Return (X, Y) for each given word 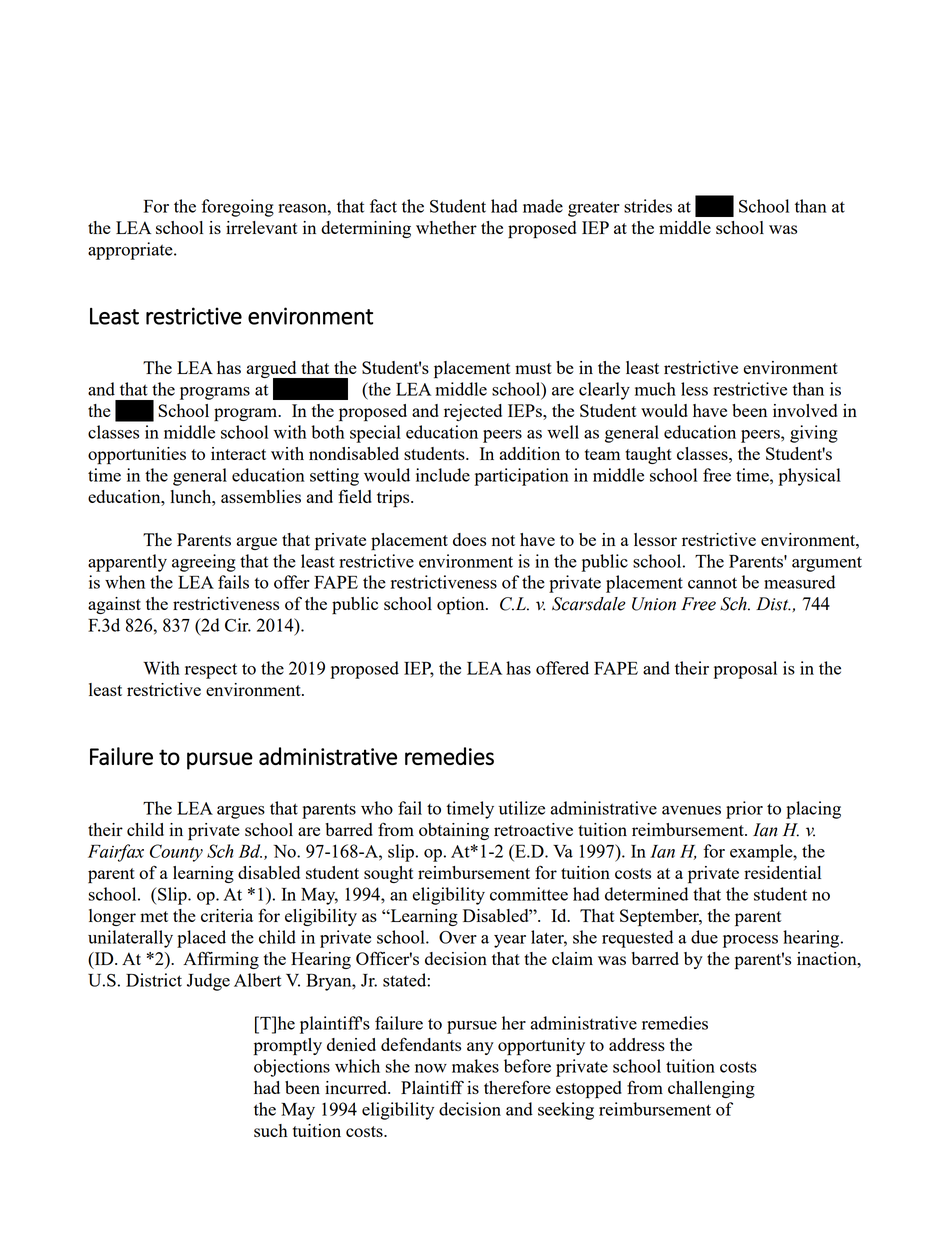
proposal (745, 670)
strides (648, 206)
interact (238, 453)
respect (211, 671)
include (443, 475)
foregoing (237, 208)
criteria (227, 915)
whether (446, 227)
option (462, 606)
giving (814, 434)
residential (782, 872)
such (271, 1130)
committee (529, 894)
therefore (517, 1087)
